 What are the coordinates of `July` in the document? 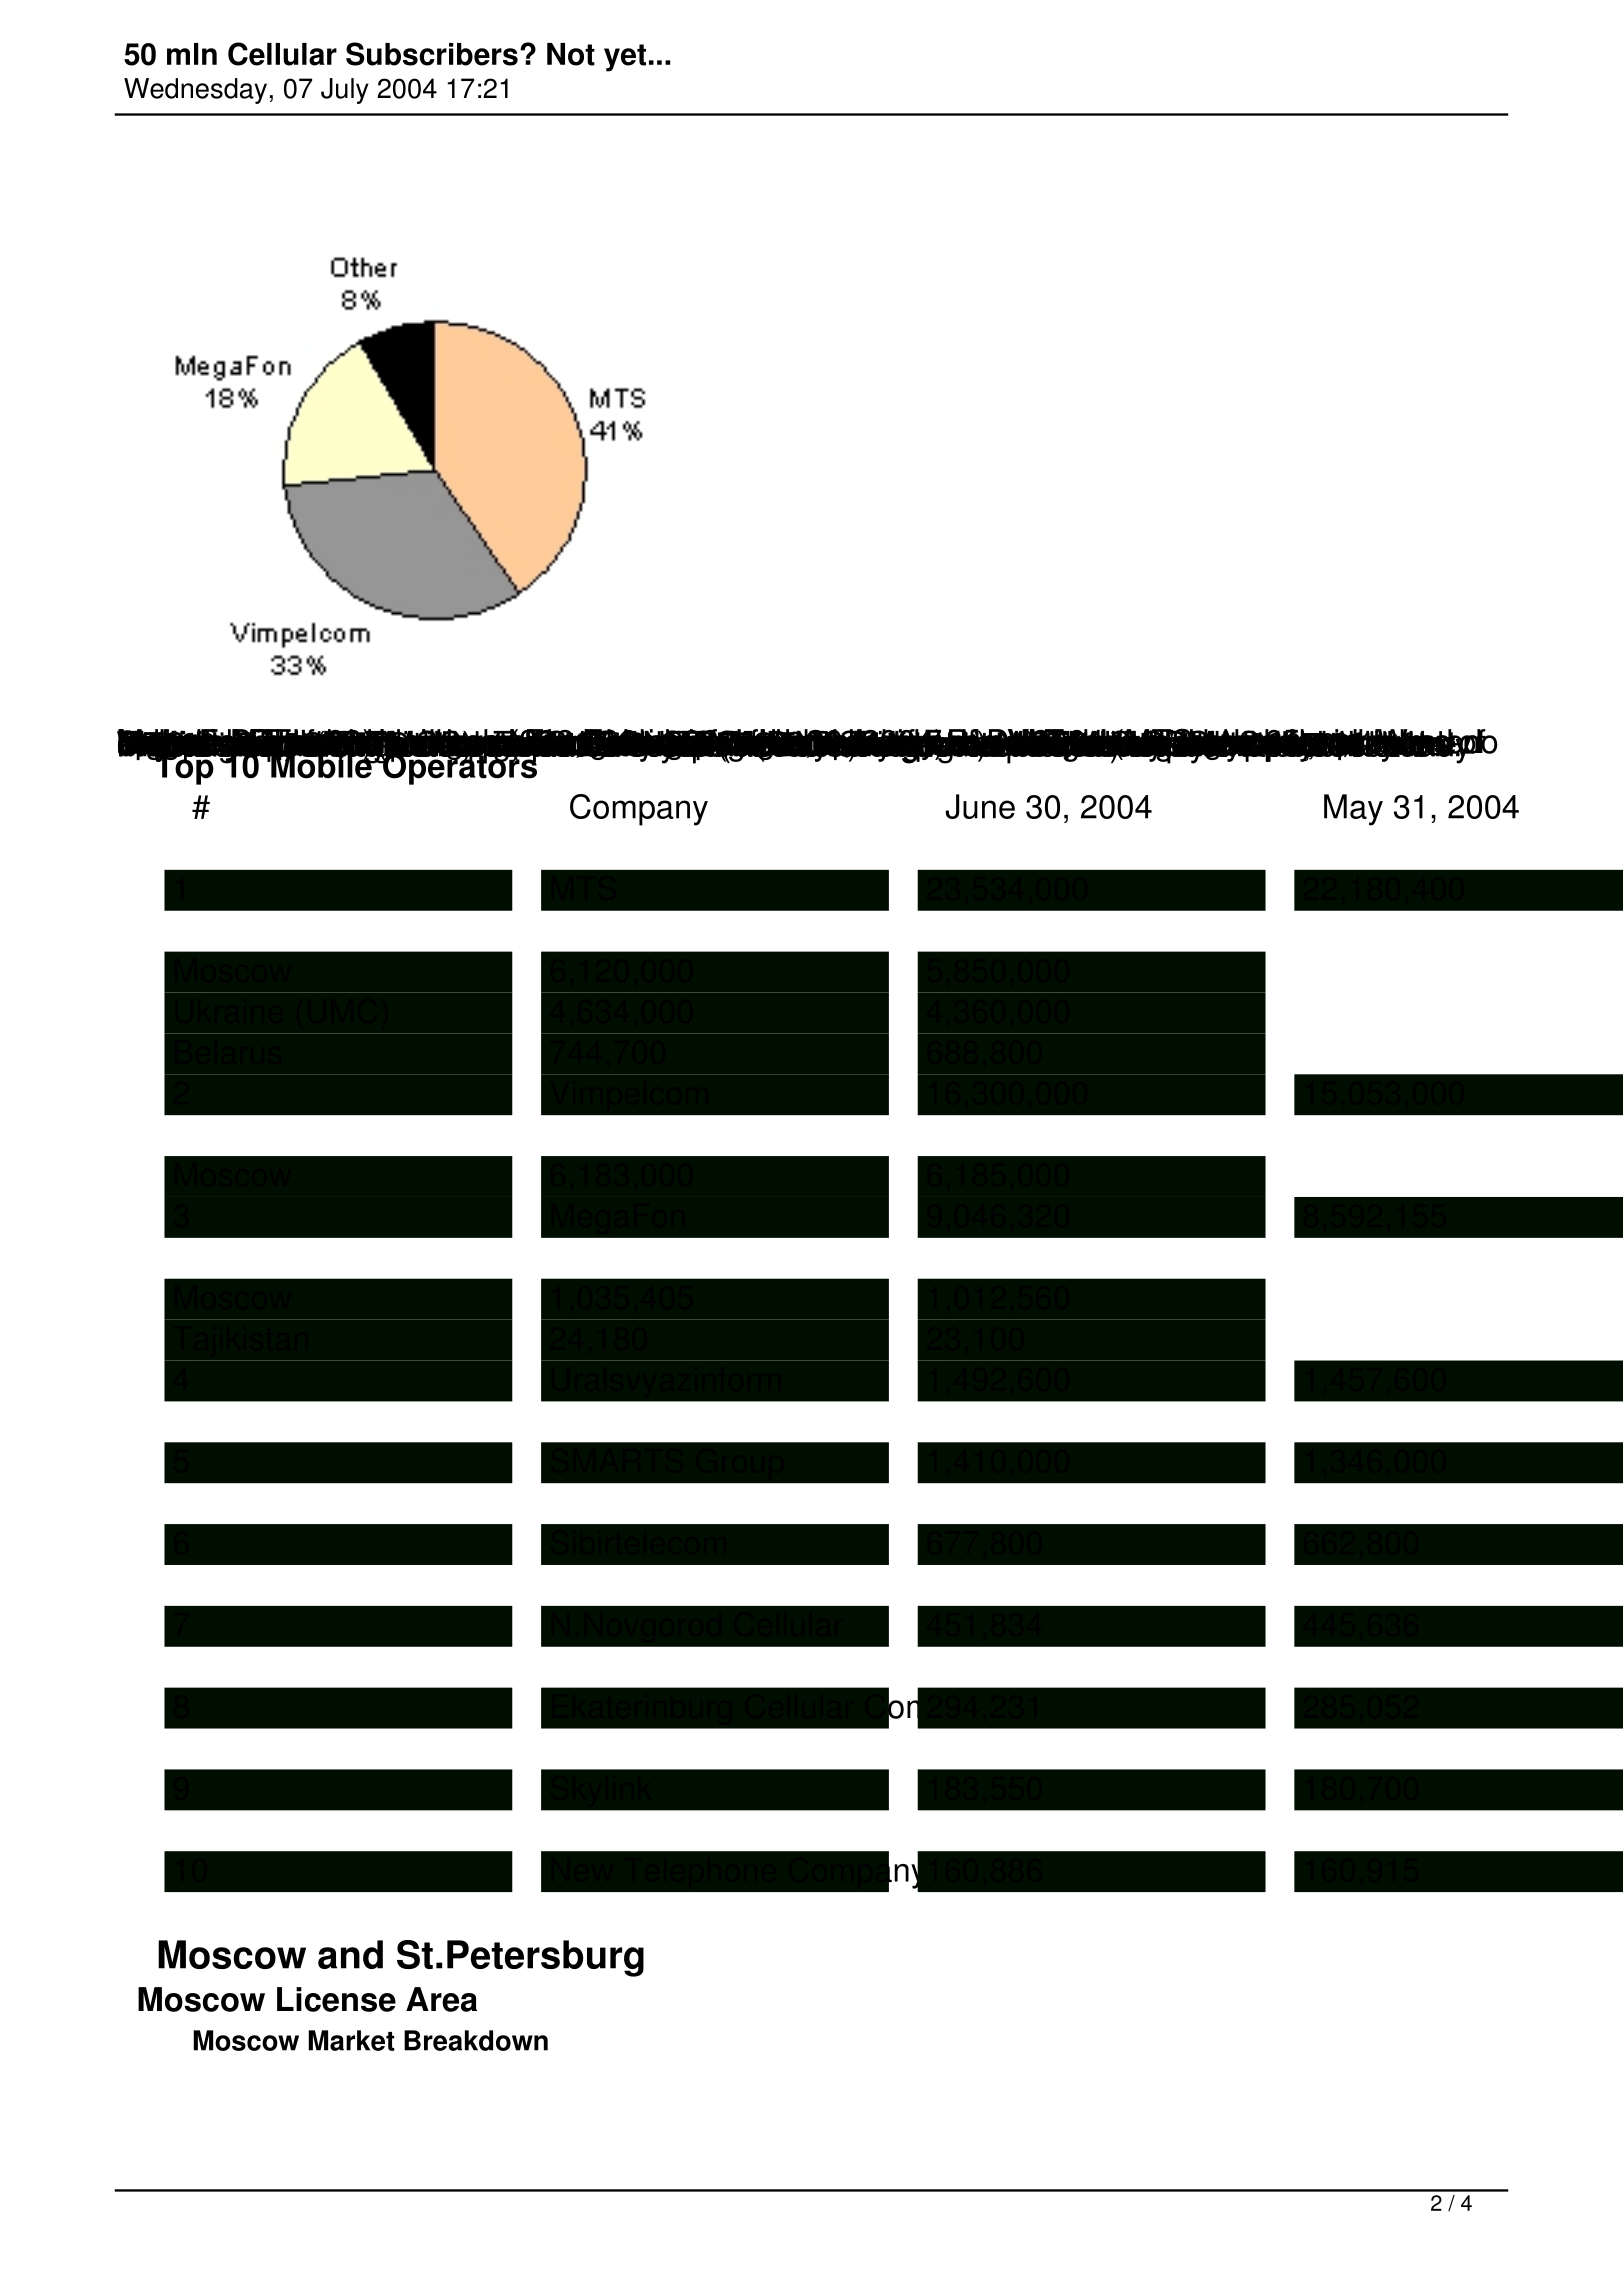 It's located at (345, 91).
